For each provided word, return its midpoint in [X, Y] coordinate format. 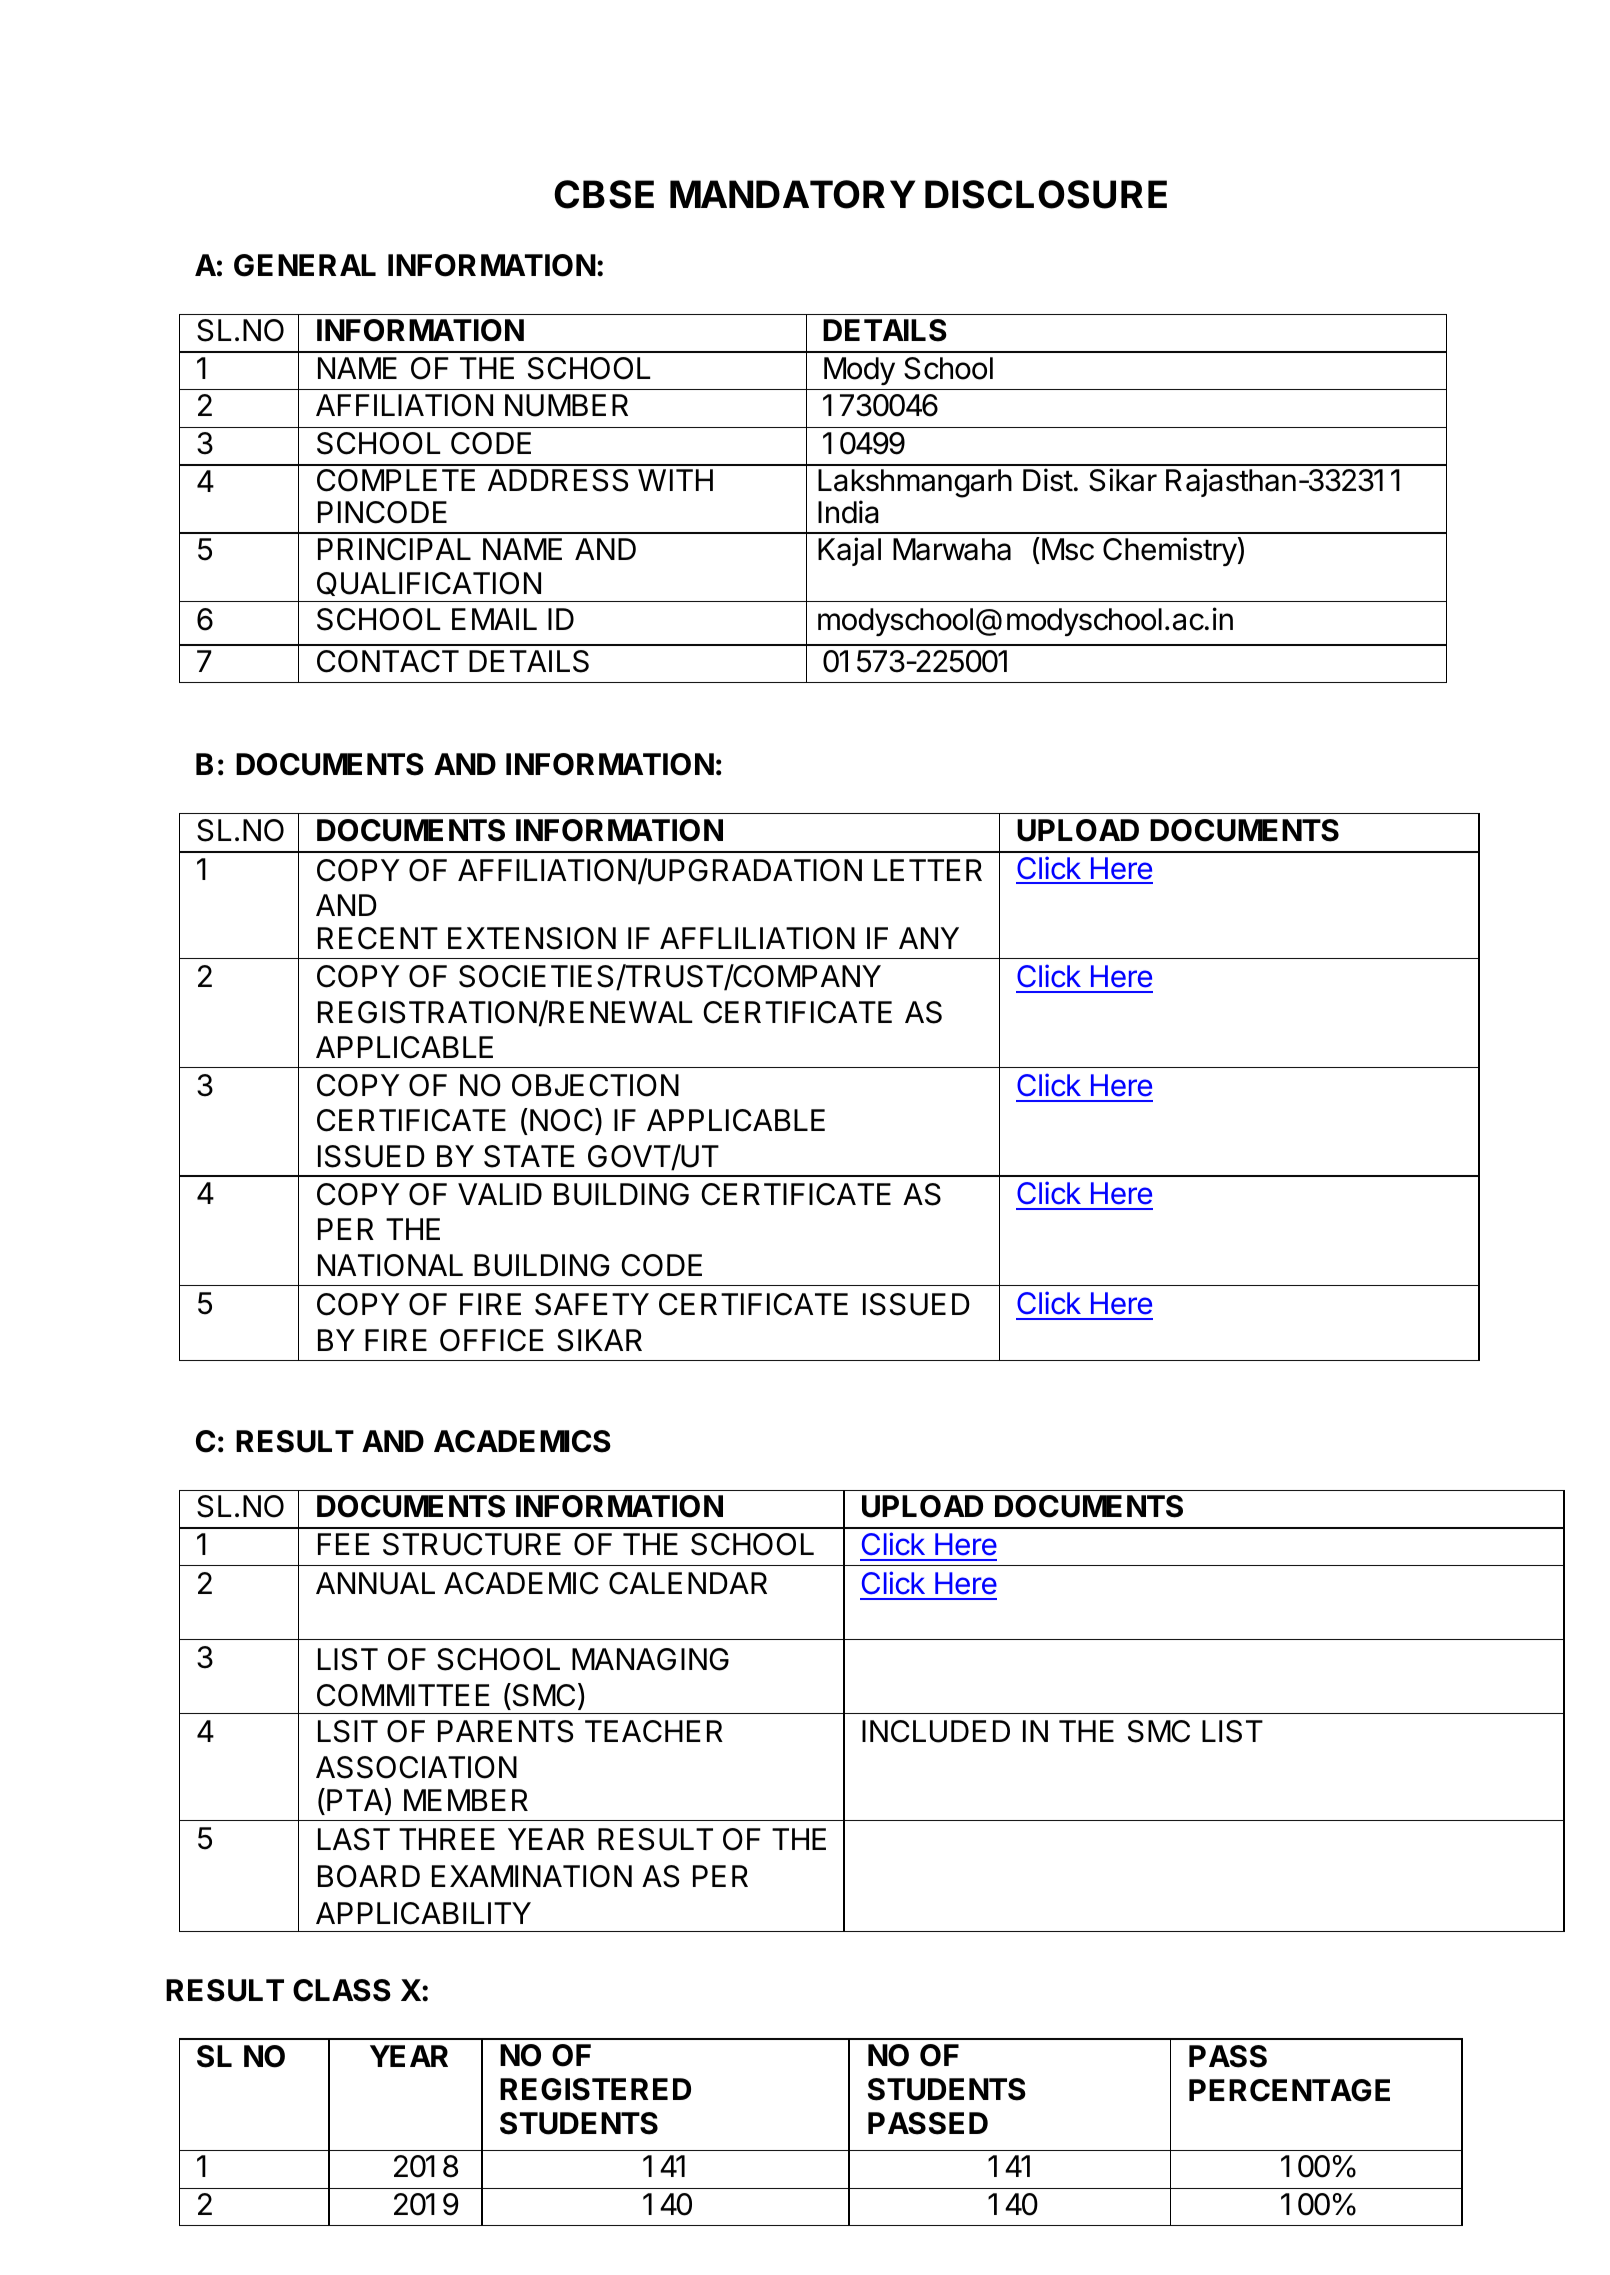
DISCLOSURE [1046, 194]
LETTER [928, 870]
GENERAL [305, 265]
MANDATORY [792, 194]
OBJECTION [595, 1085]
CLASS [342, 1990]
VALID [500, 1194]
